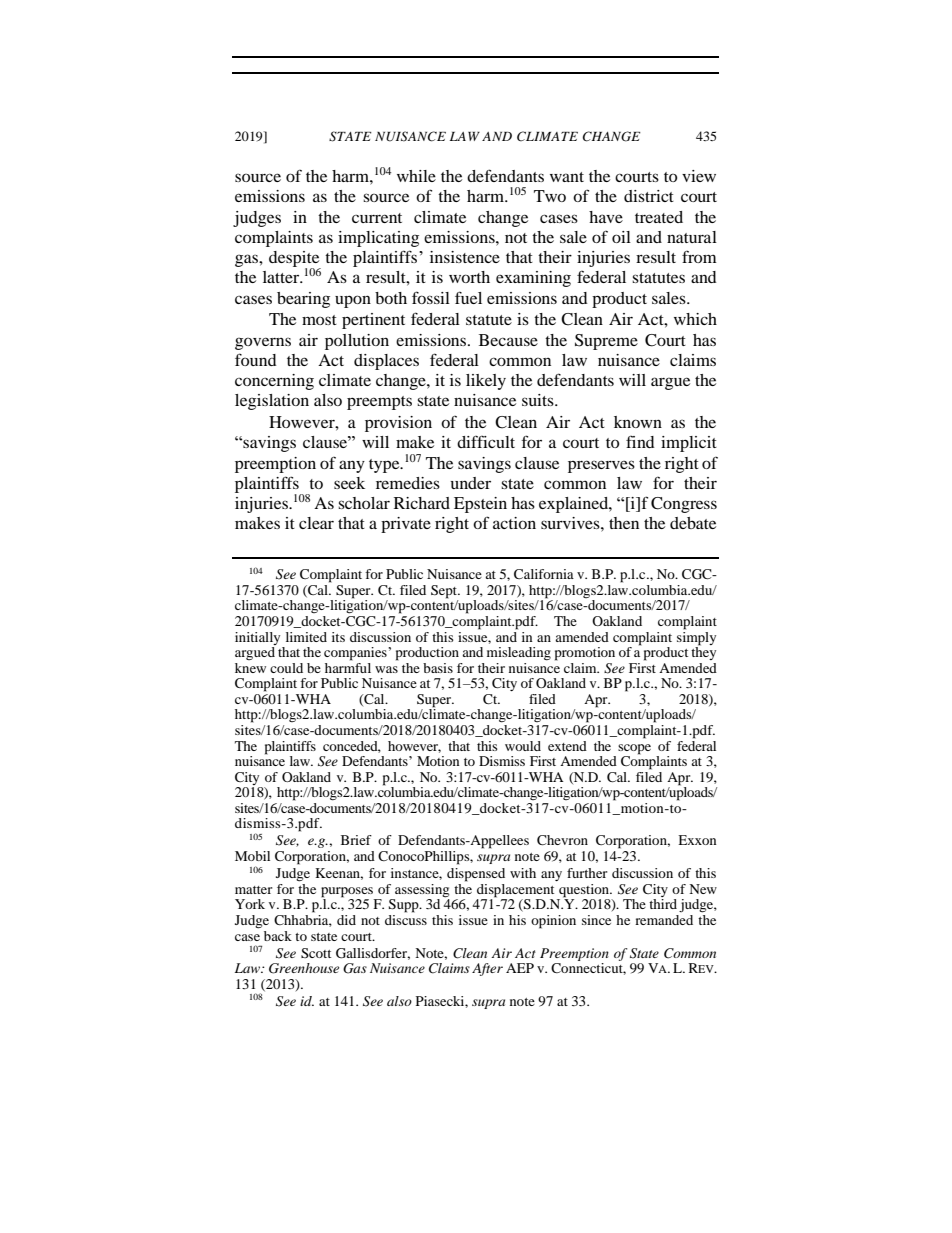  What do you see at coordinates (295, 260) in the screenshot?
I see `despite` at bounding box center [295, 260].
